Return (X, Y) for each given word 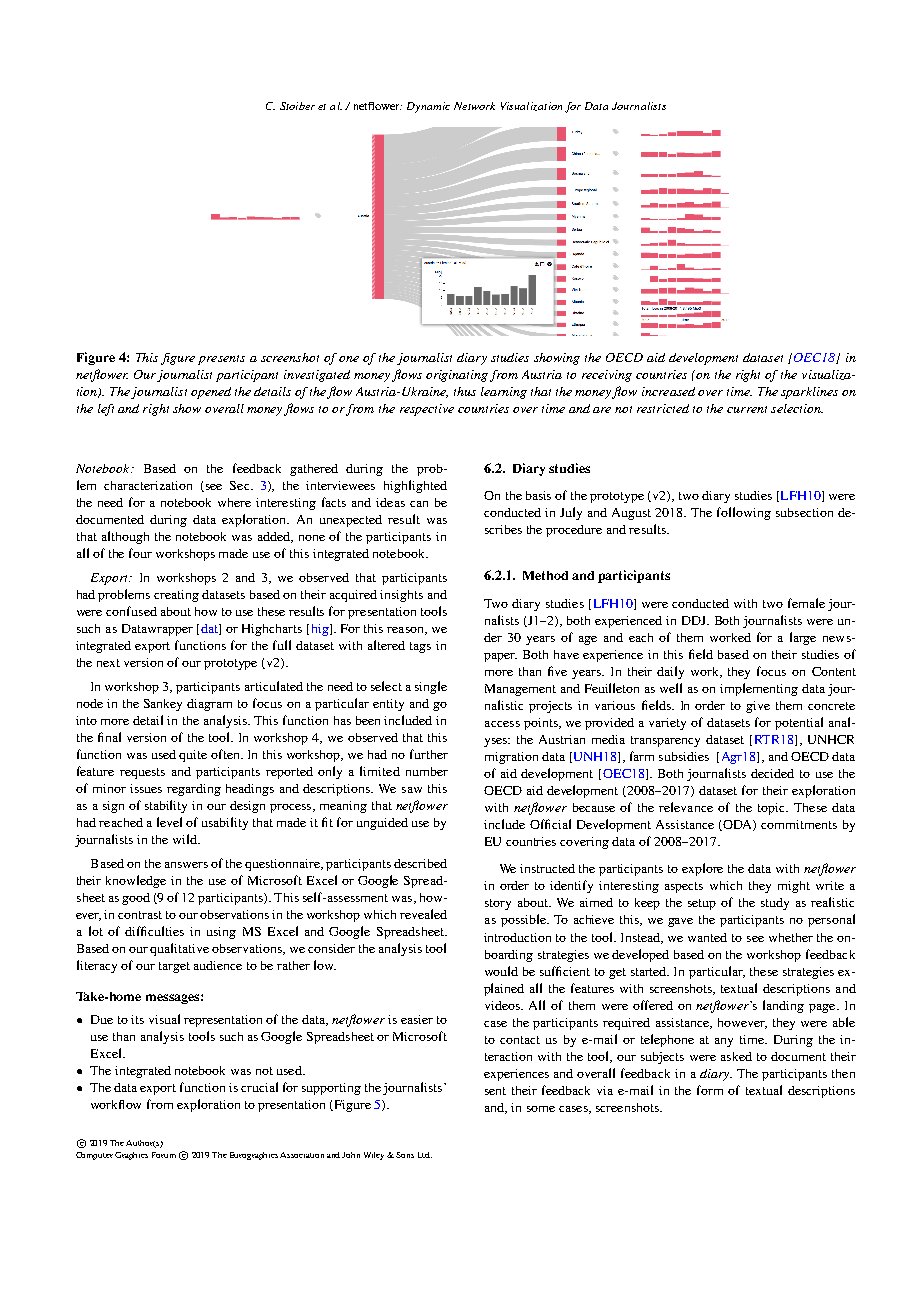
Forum (164, 1155)
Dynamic (428, 107)
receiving (607, 376)
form (710, 1090)
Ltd (425, 1155)
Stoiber (297, 106)
